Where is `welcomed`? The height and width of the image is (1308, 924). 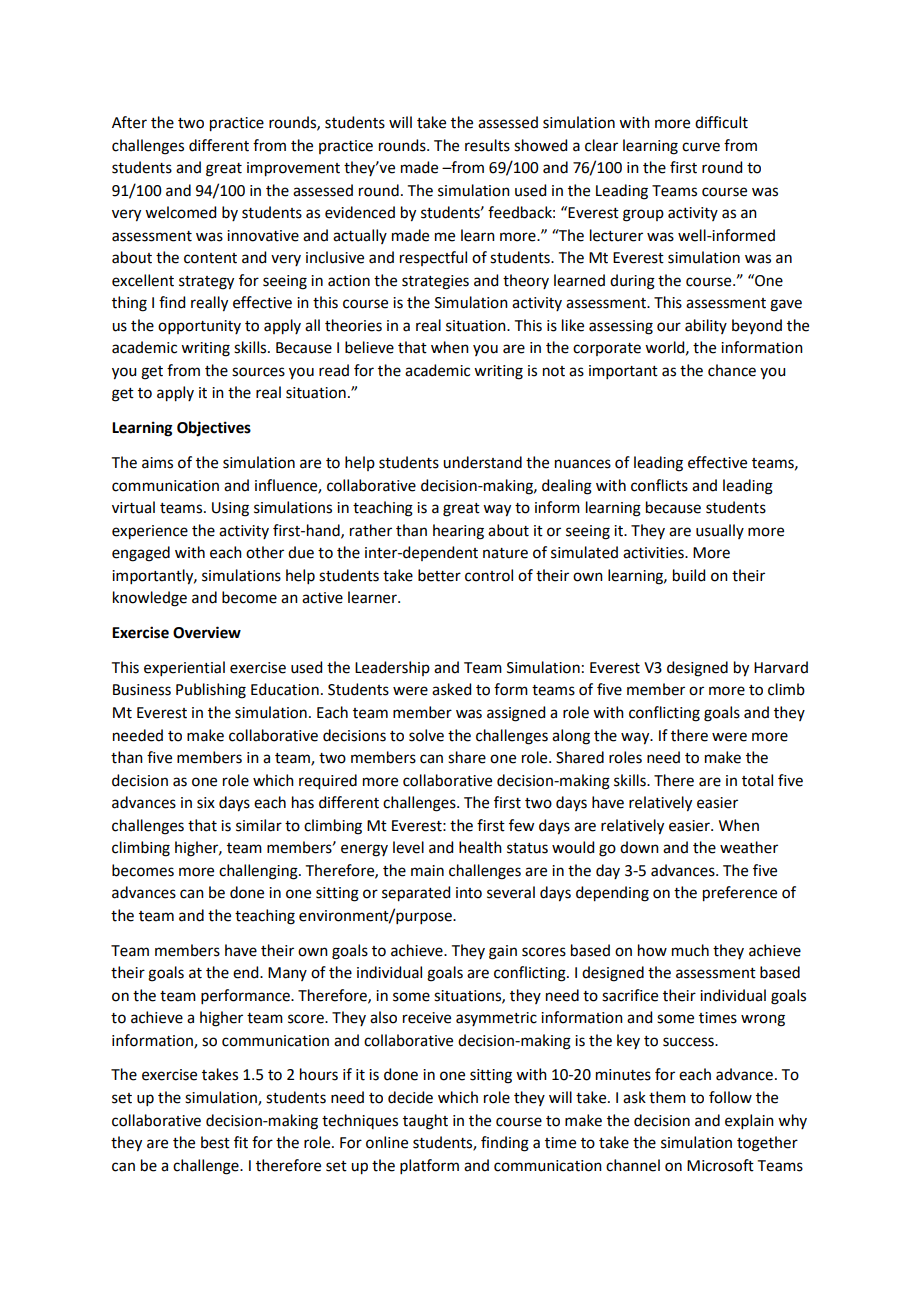
welcomed is located at coordinates (180, 212).
